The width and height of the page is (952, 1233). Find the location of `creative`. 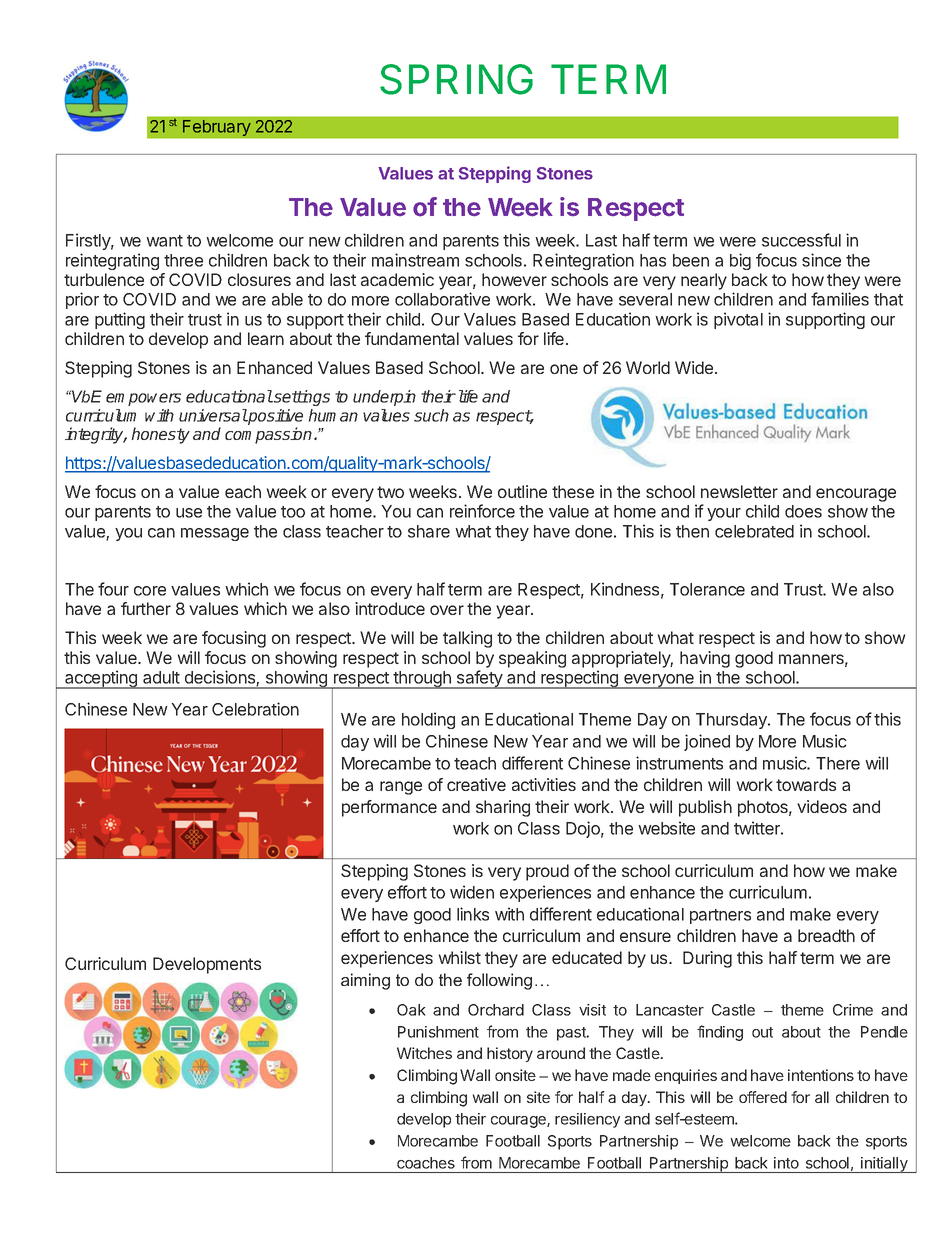

creative is located at coordinates (476, 784).
